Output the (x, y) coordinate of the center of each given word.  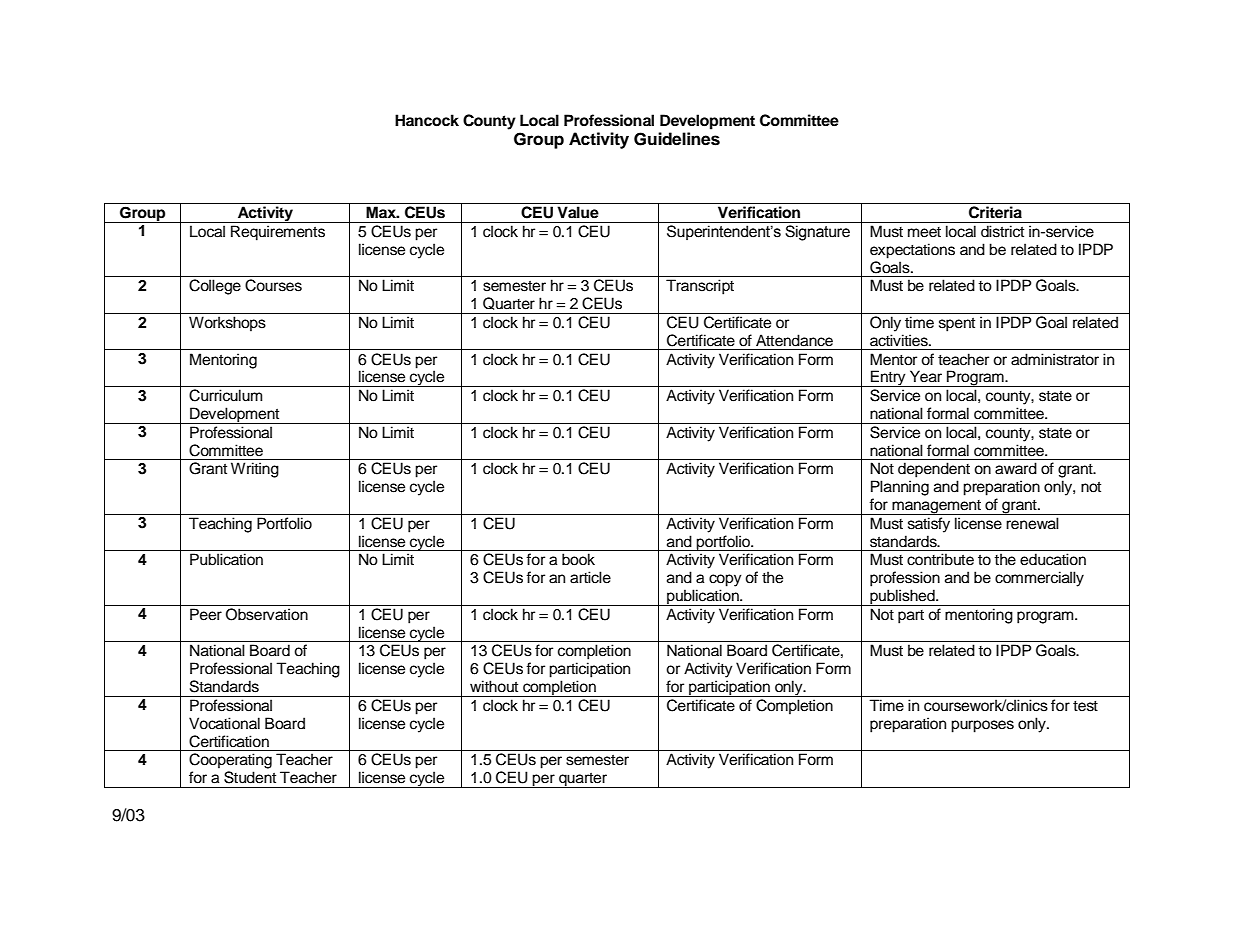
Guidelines (677, 139)
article (590, 577)
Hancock (427, 120)
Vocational (224, 723)
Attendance (794, 340)
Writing (255, 470)
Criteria (995, 212)
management (936, 507)
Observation (267, 614)
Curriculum (225, 395)
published (902, 597)
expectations (912, 251)
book (578, 559)
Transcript (700, 287)
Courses (273, 285)
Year (926, 376)
